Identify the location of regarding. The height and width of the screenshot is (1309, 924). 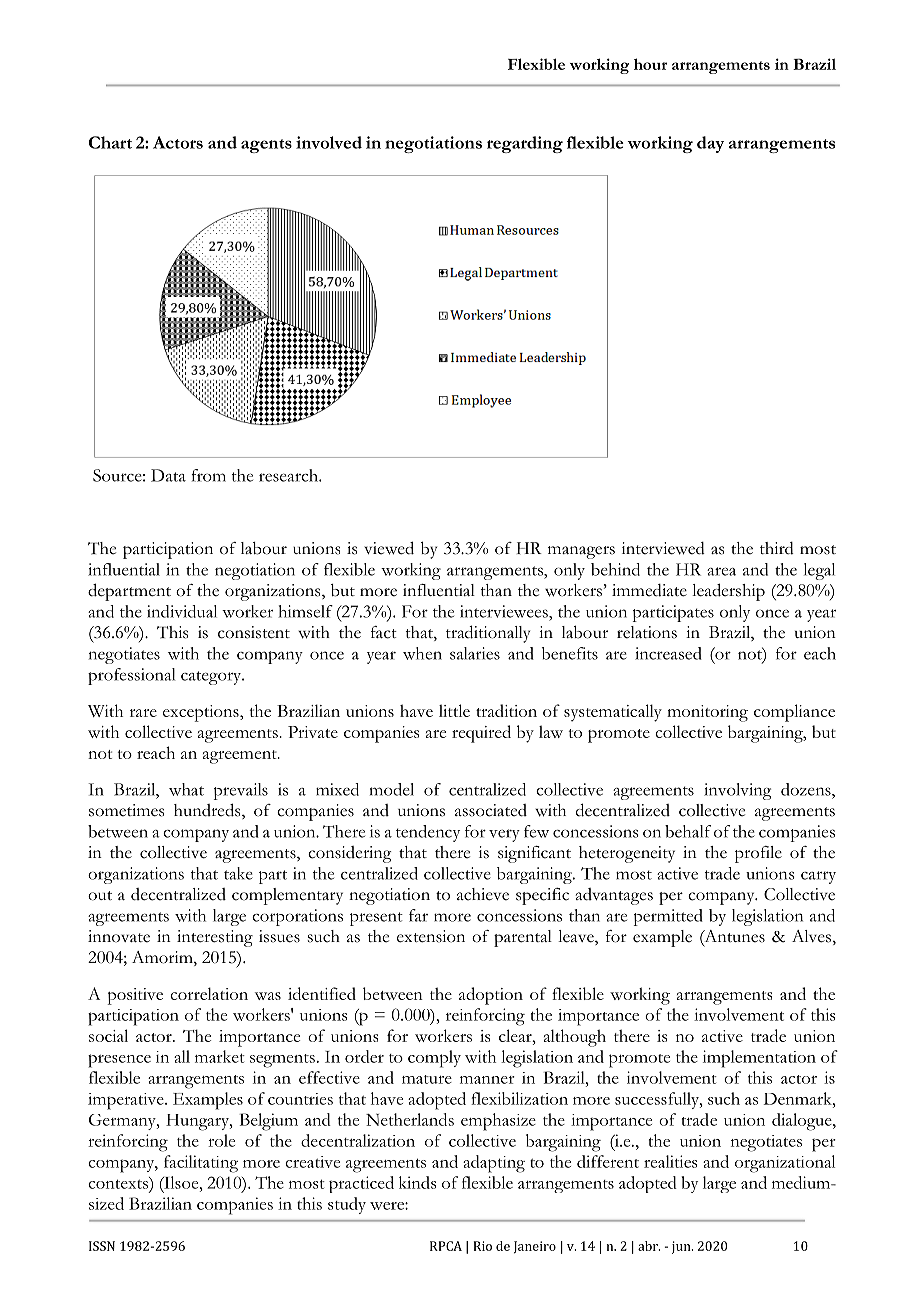
(525, 144).
